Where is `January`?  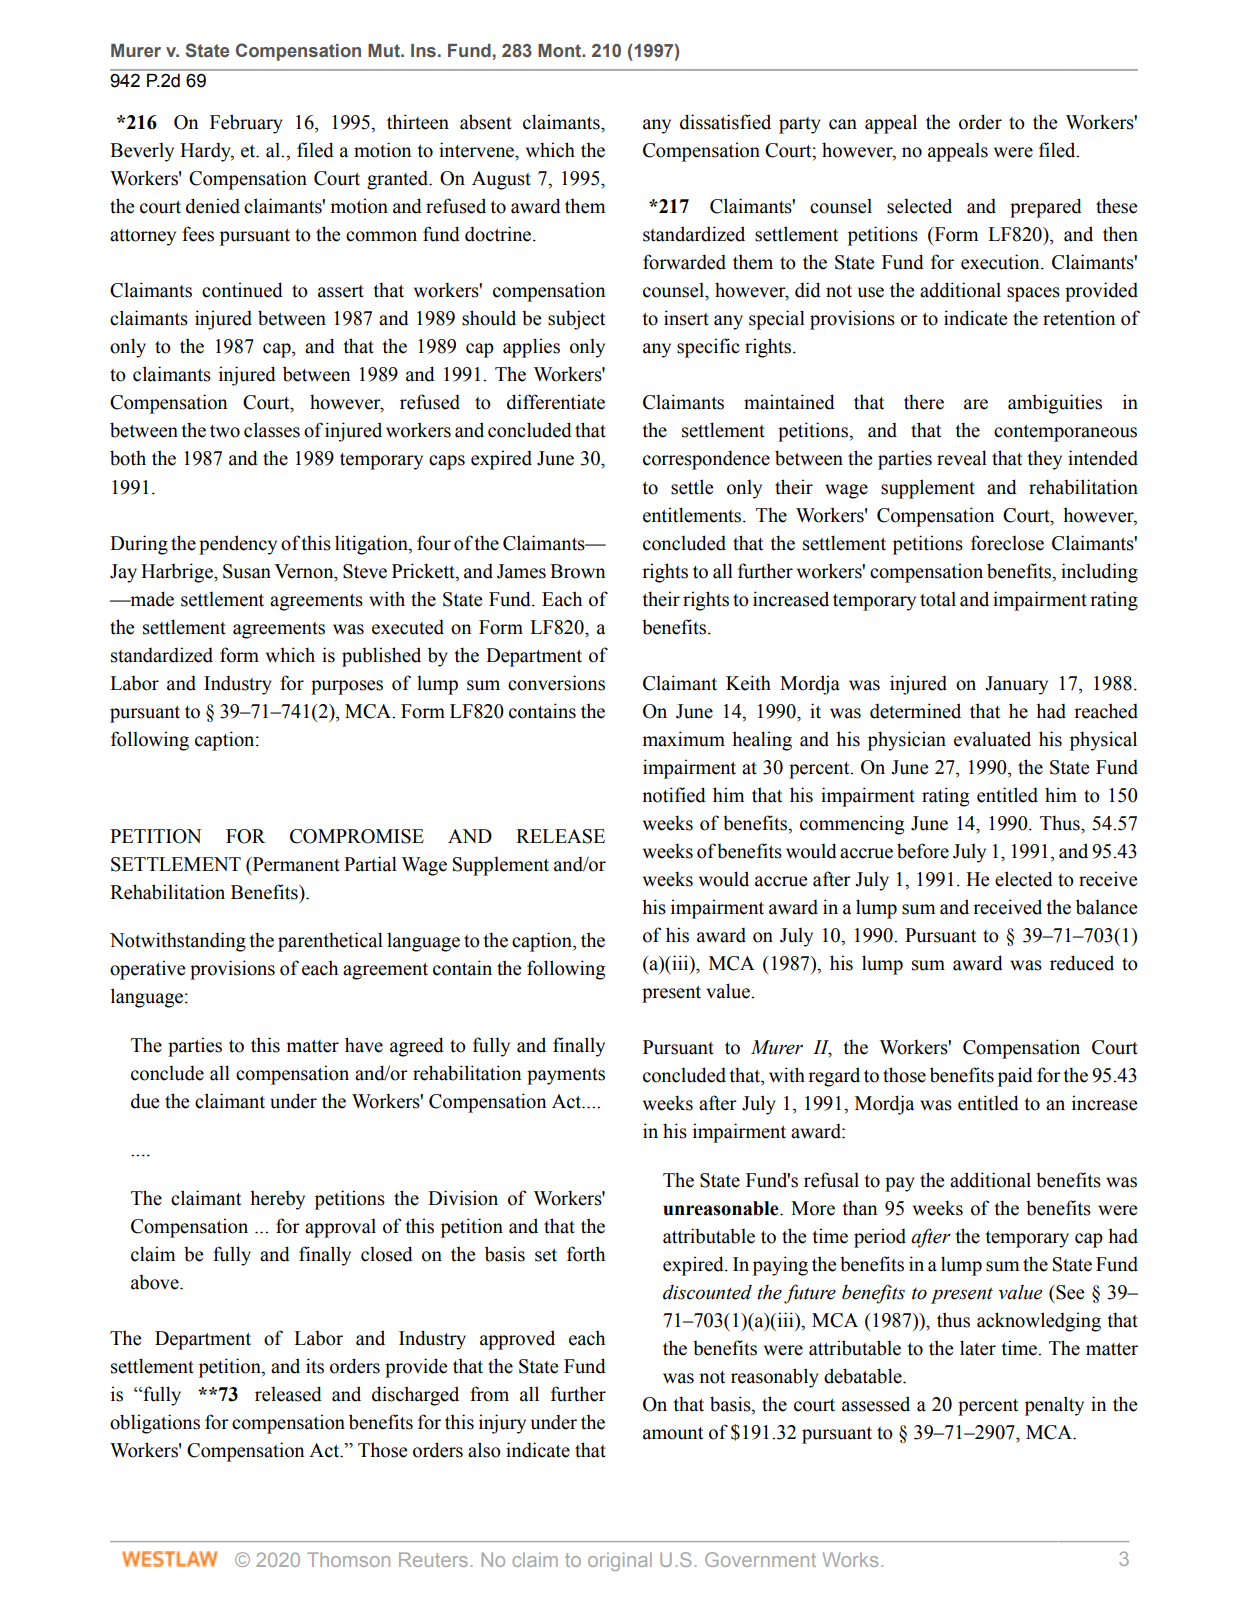
January is located at coordinates (1016, 685).
